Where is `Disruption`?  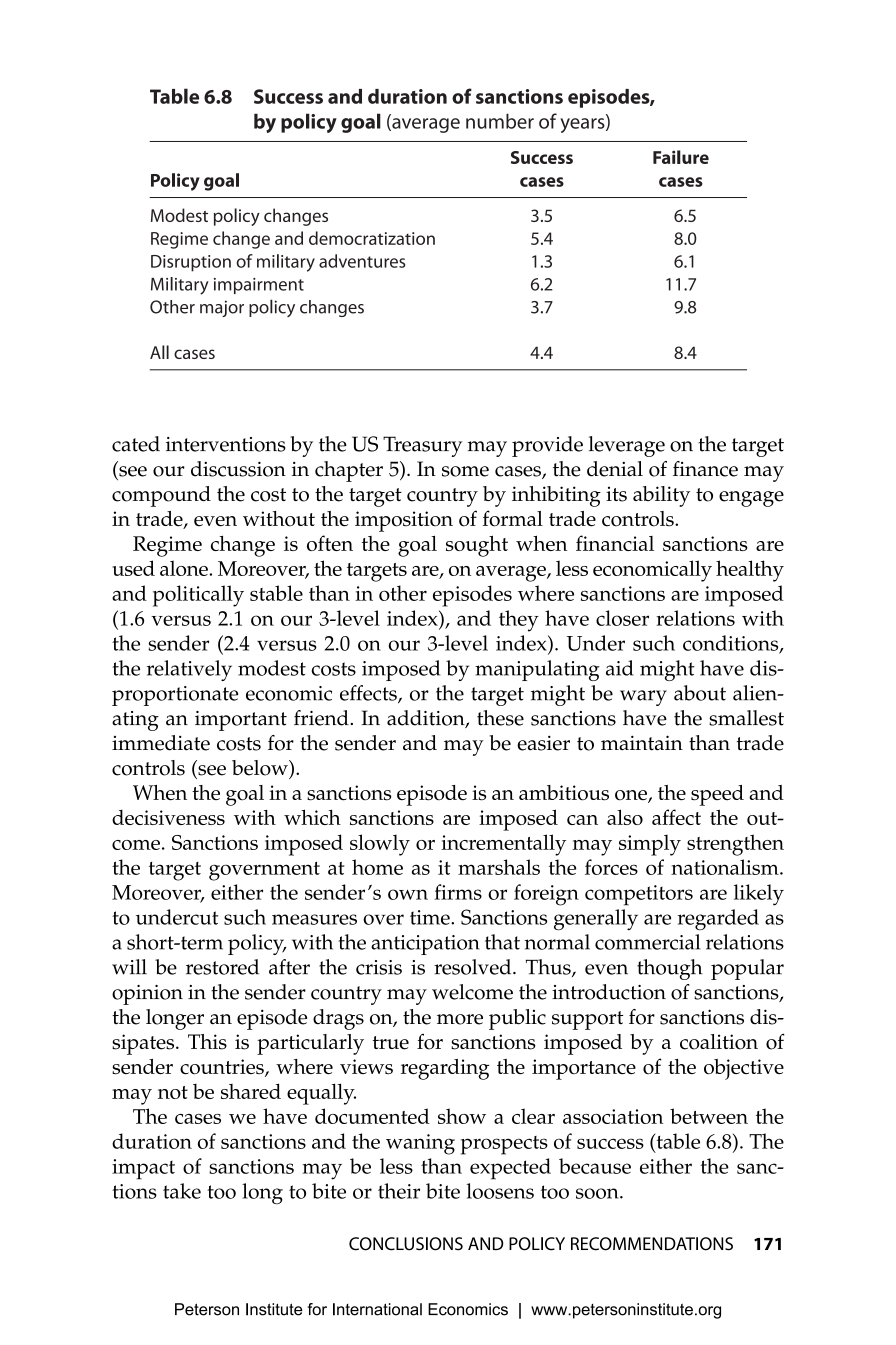
Disruption is located at coordinates (191, 263).
